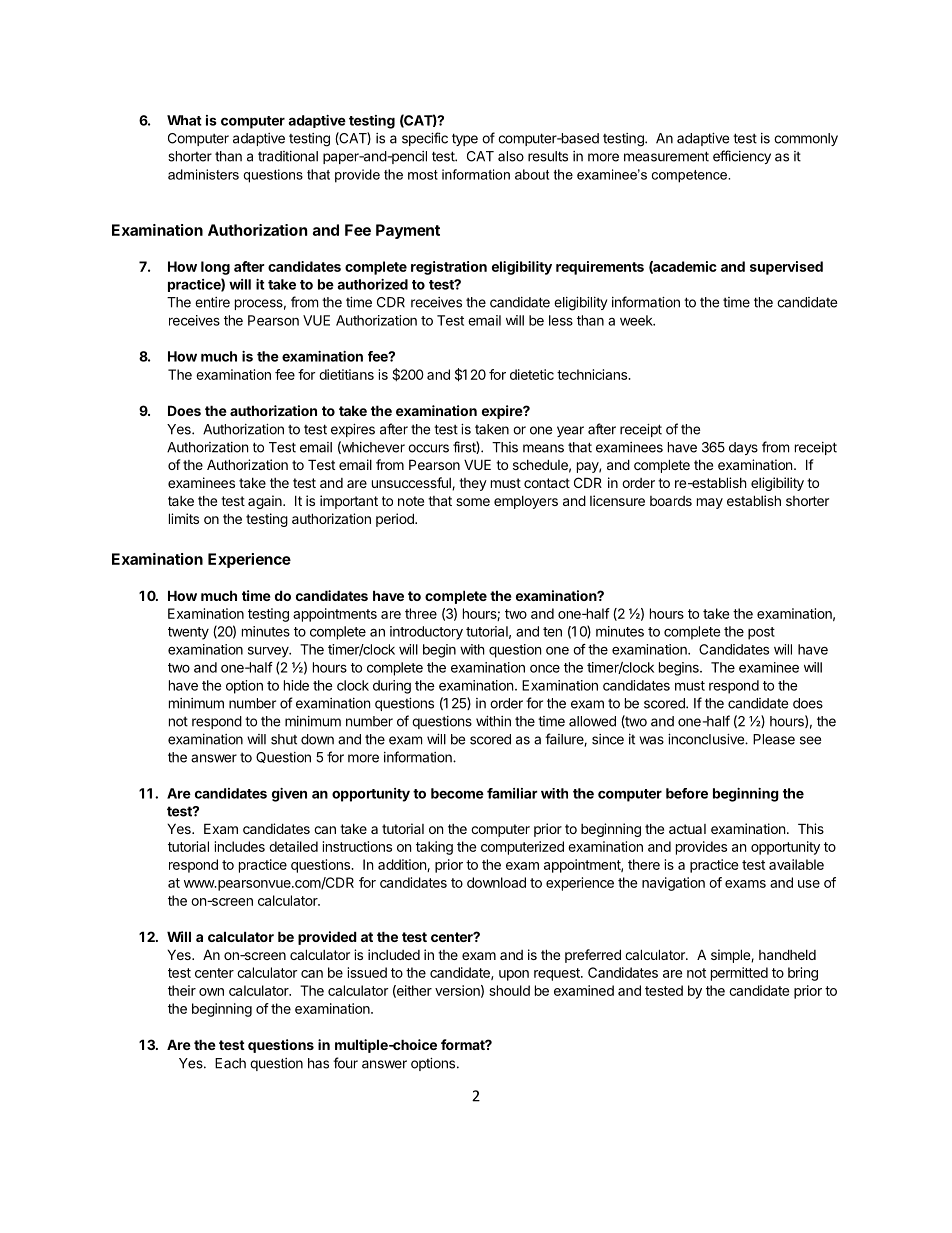 Image resolution: width=952 pixels, height=1233 pixels. Describe the element at coordinates (288, 156) in the document. I see `traditional` at that location.
